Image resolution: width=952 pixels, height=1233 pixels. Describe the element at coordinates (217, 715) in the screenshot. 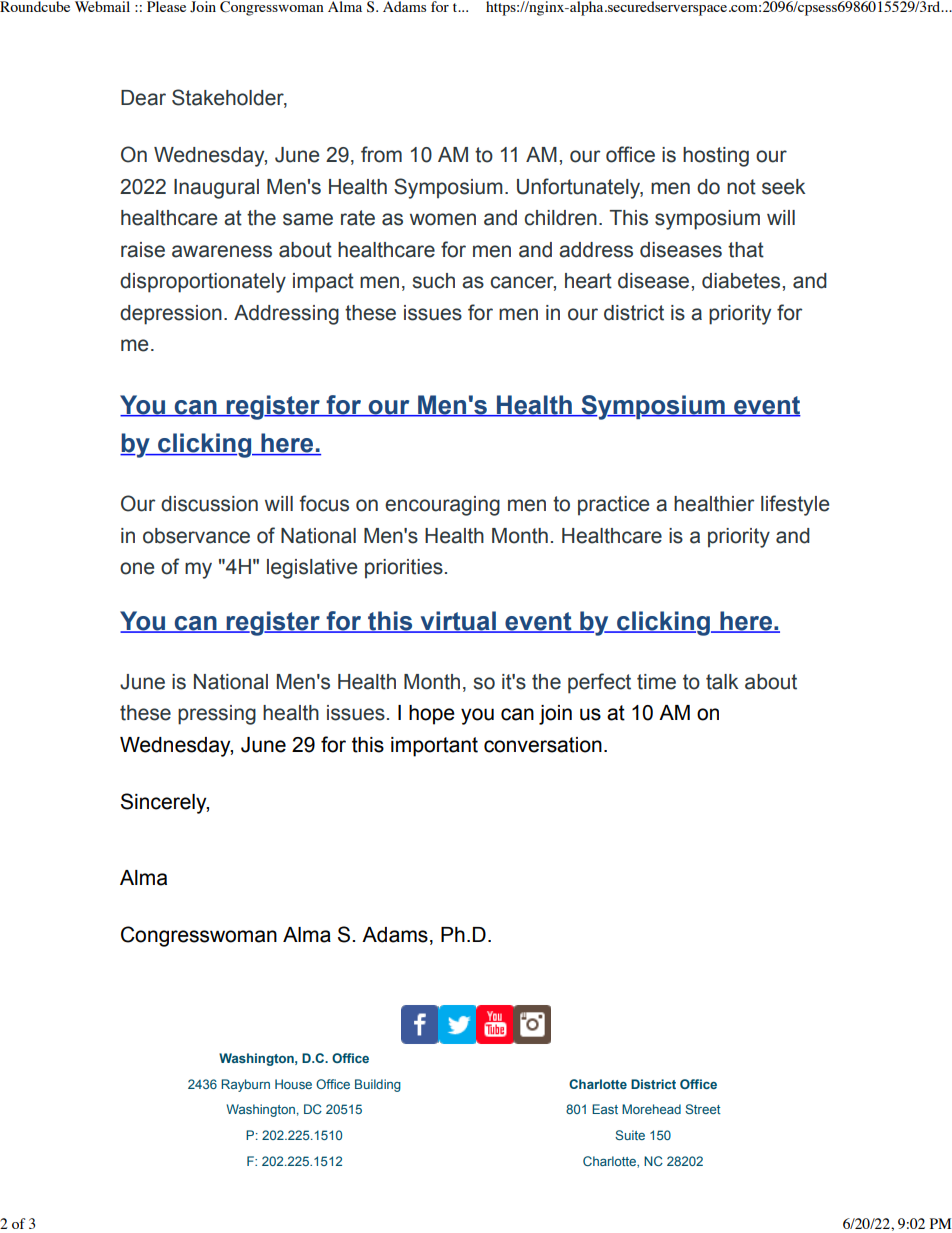

I see `pressing` at that location.
